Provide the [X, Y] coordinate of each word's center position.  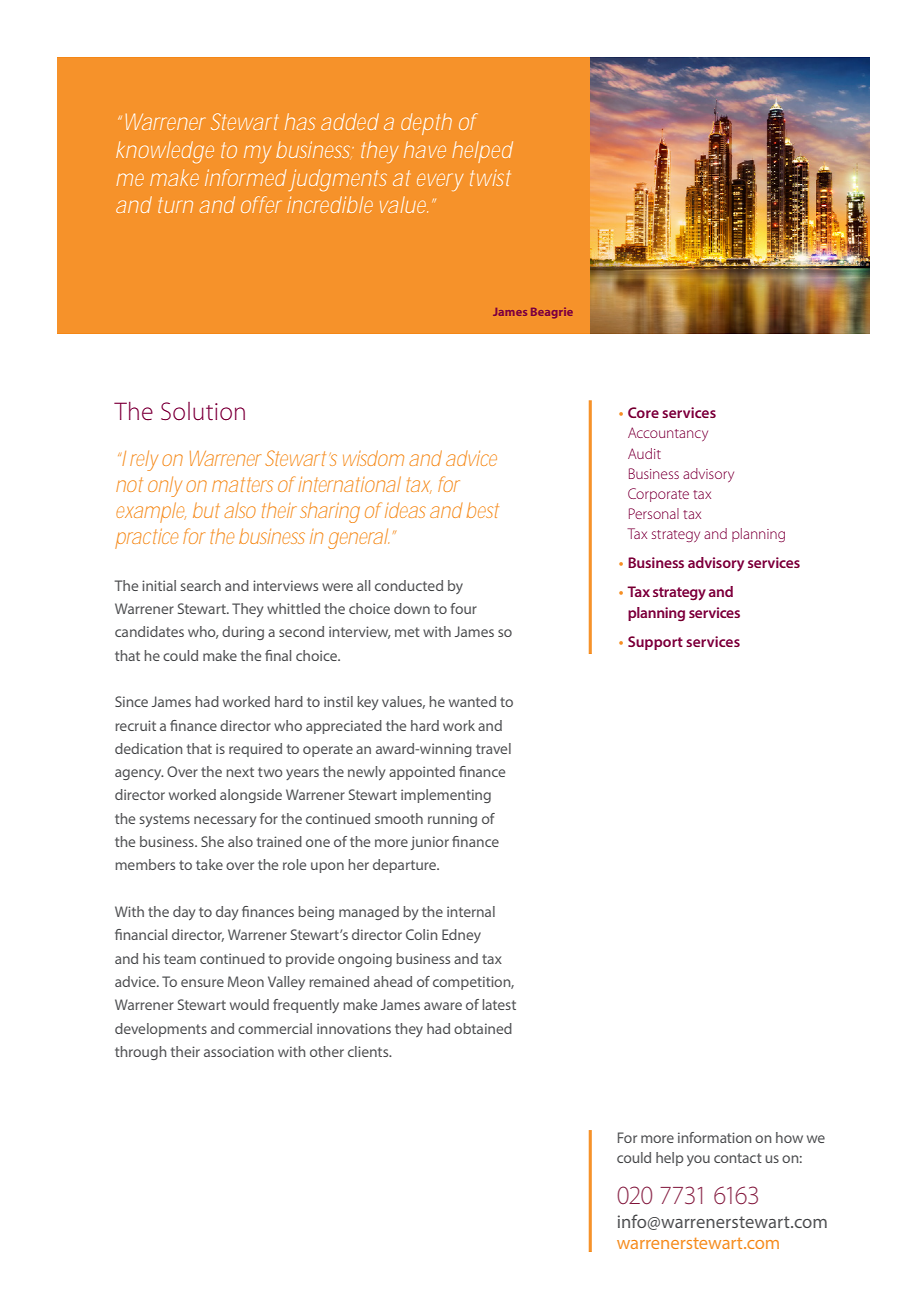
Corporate [658, 495]
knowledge [165, 152]
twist [490, 177]
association [239, 1051]
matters [242, 484]
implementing [446, 796]
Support [655, 643]
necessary [225, 821]
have [425, 149]
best [483, 510]
